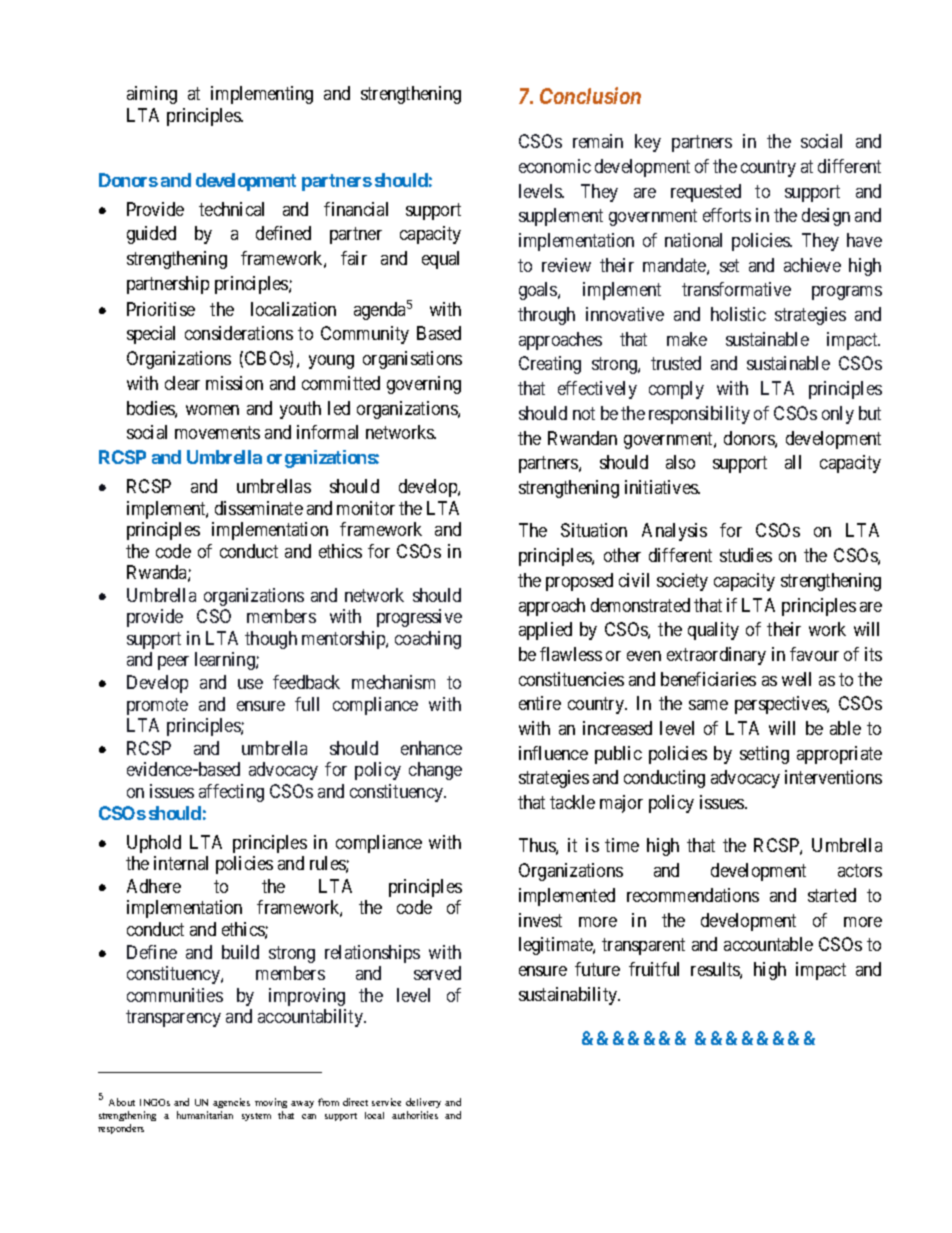 The width and height of the page is (952, 1233). I want to click on requested, so click(706, 193).
